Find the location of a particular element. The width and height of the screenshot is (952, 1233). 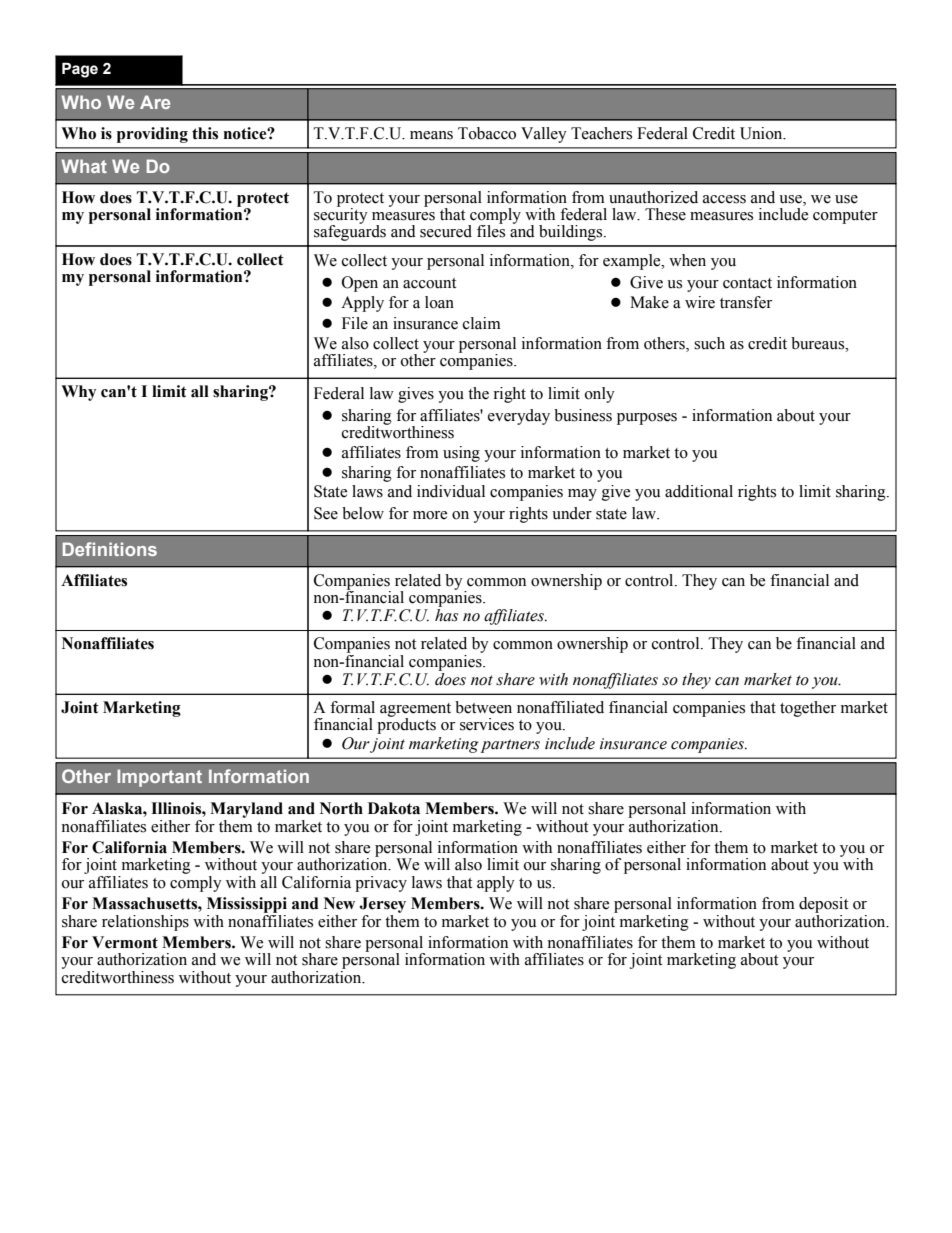

relationships is located at coordinates (145, 923).
